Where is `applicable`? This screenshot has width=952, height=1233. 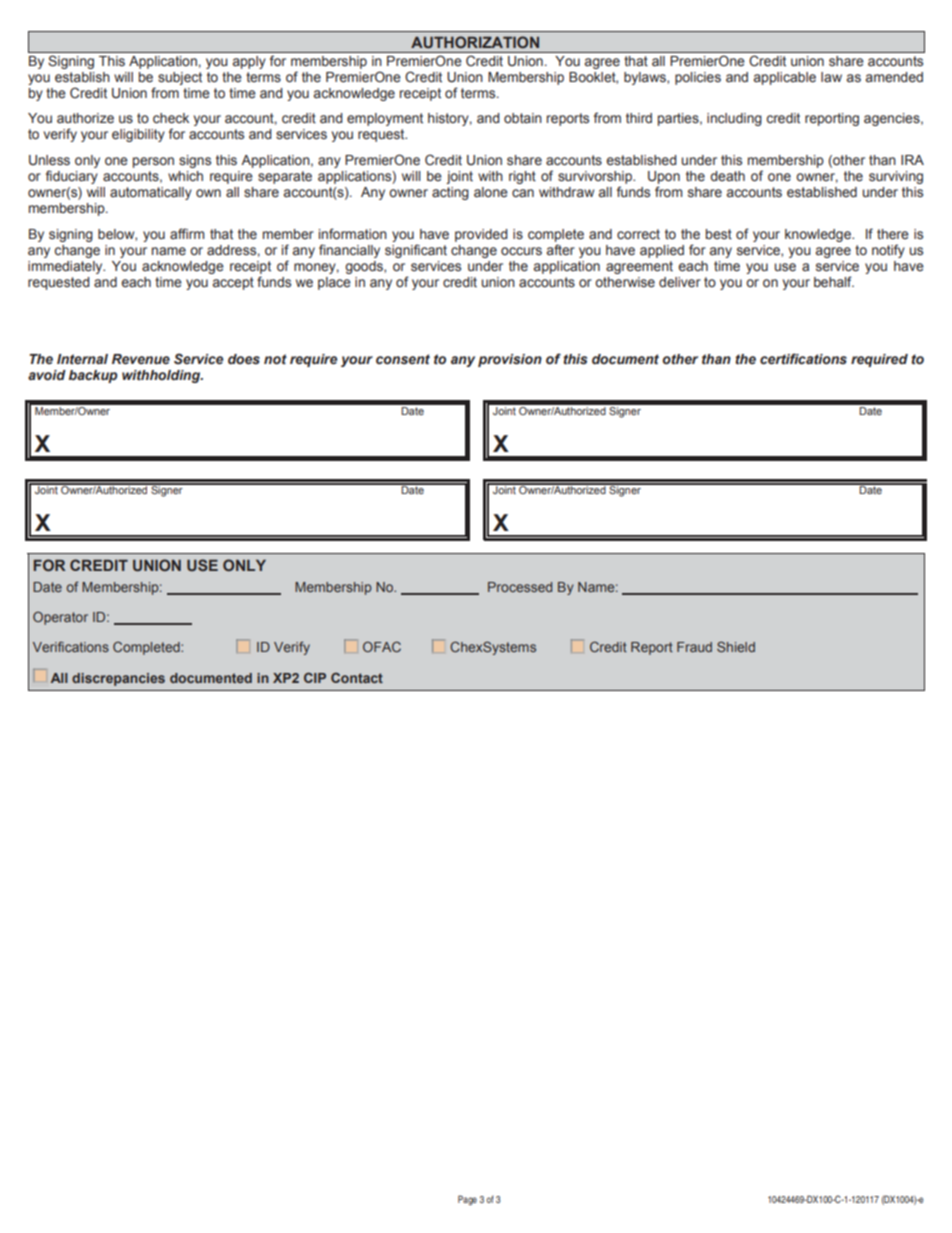
applicable is located at coordinates (785, 78).
